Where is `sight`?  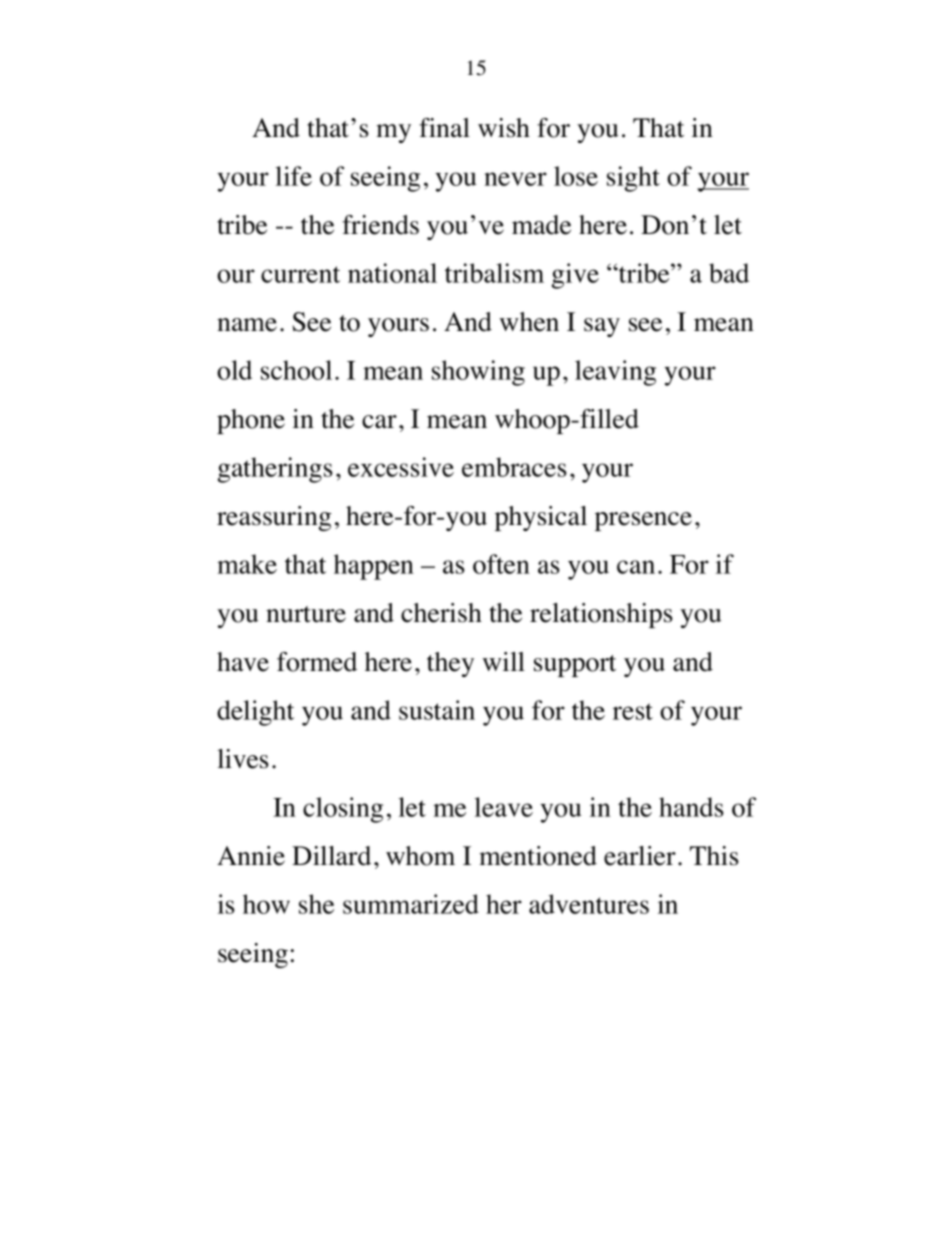
sight is located at coordinates (633, 179).
